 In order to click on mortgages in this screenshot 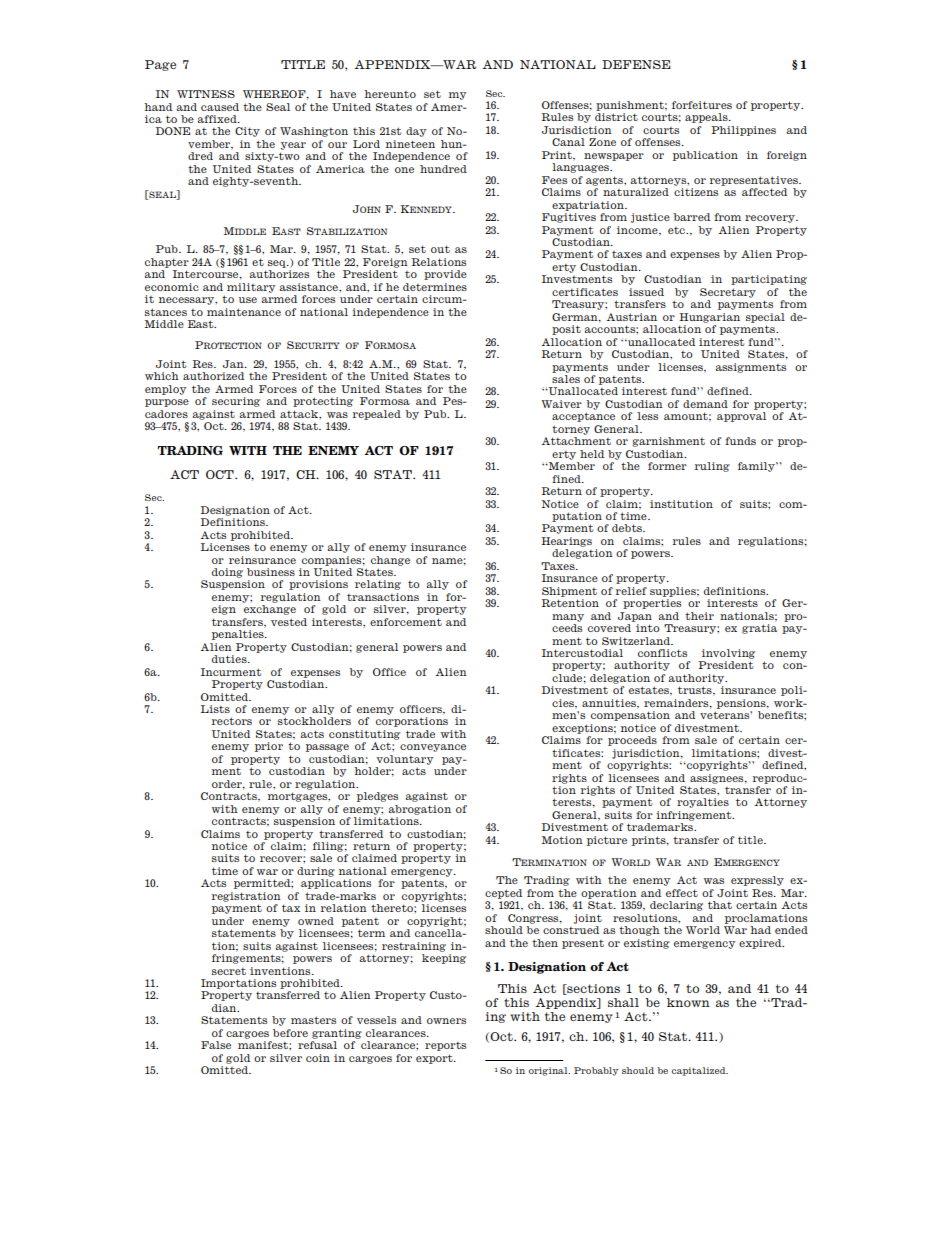, I will do `click(299, 797)`.
